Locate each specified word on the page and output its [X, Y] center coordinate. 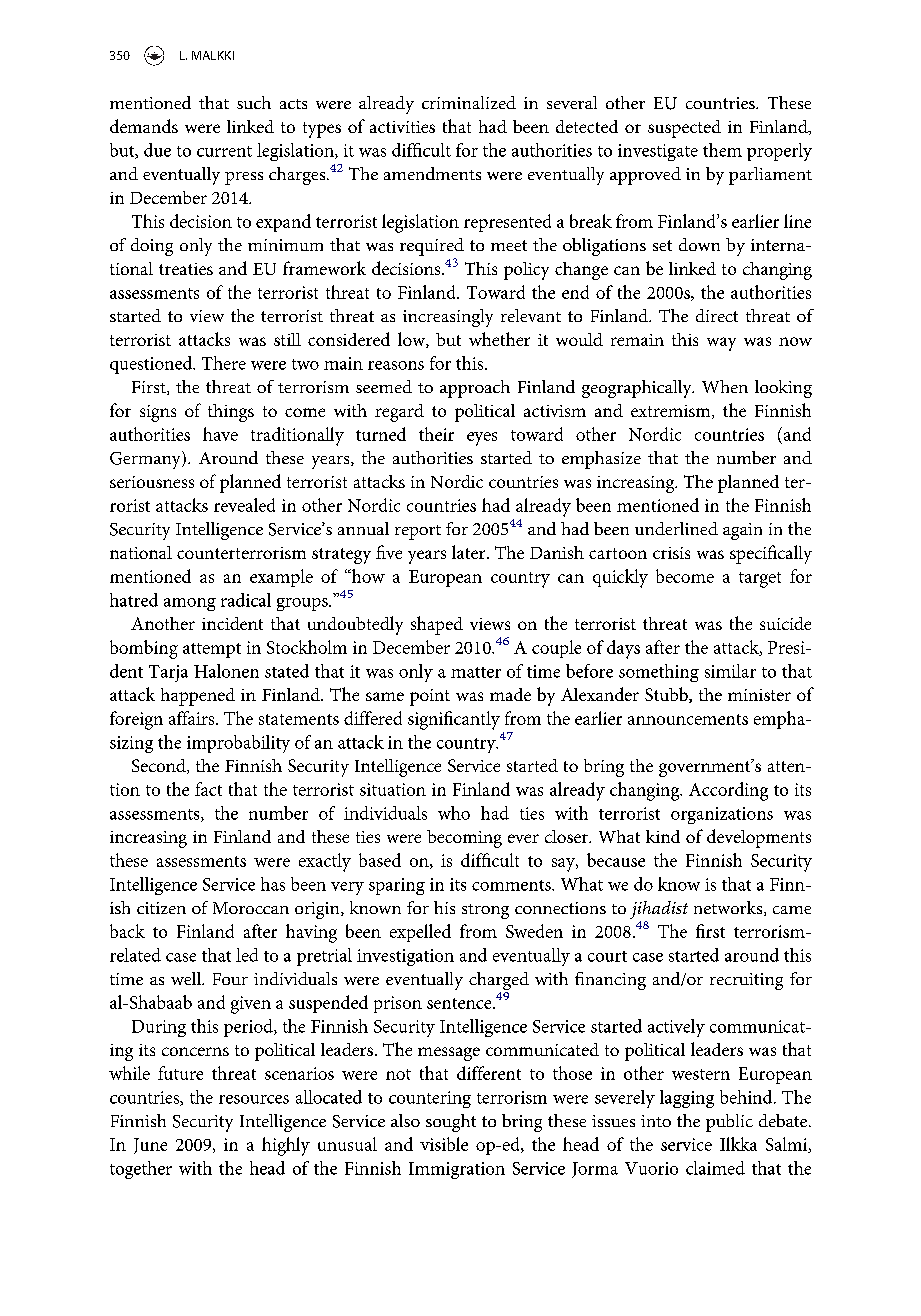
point [430, 697]
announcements [688, 719]
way [721, 344]
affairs [193, 718]
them [722, 150]
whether [499, 339]
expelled [420, 933]
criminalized [469, 102]
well [187, 978]
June [150, 1146]
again [742, 531]
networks [729, 908]
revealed [244, 505]
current [224, 151]
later [470, 552]
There [224, 363]
